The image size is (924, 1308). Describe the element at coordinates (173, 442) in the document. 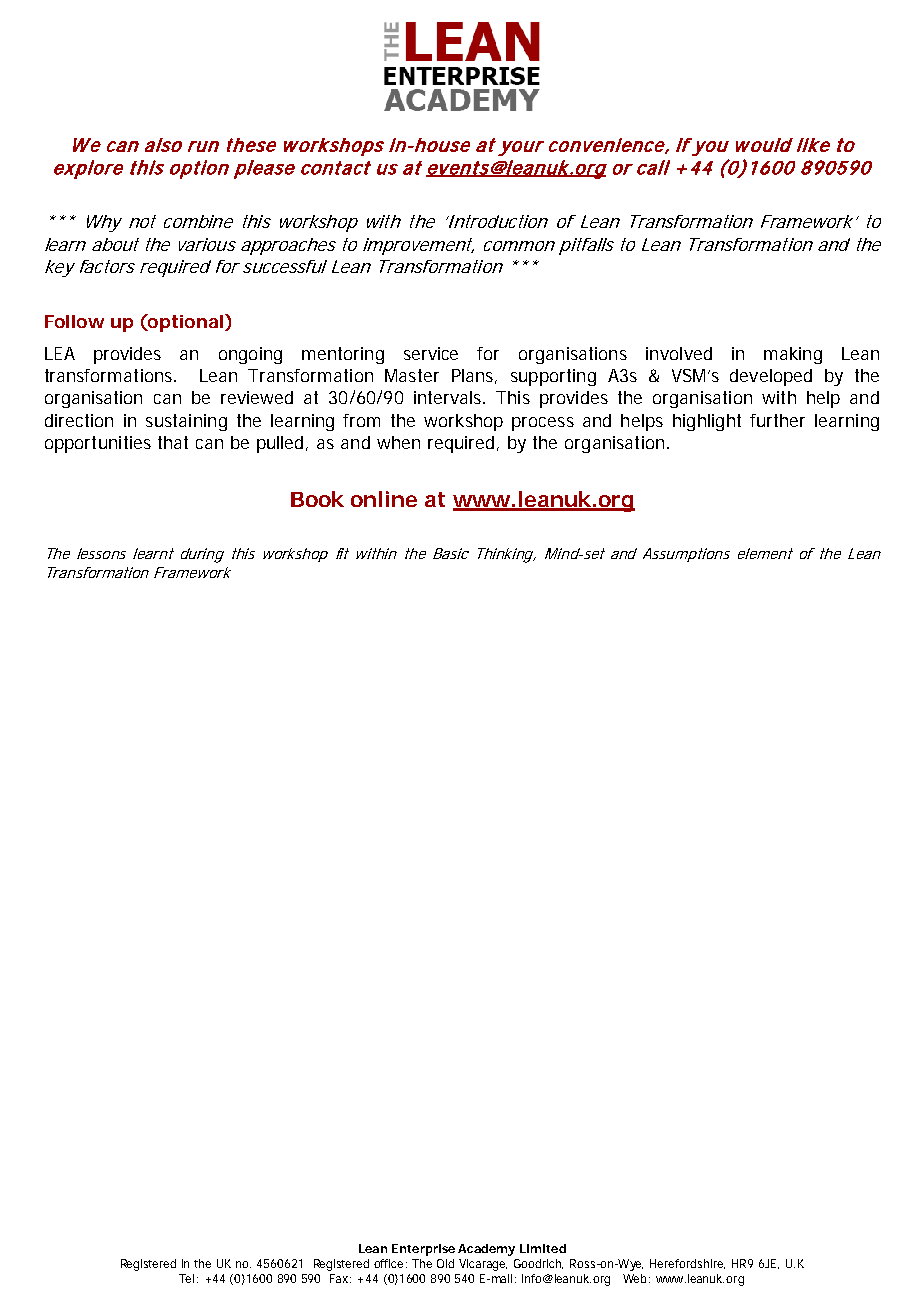

I see `that` at that location.
